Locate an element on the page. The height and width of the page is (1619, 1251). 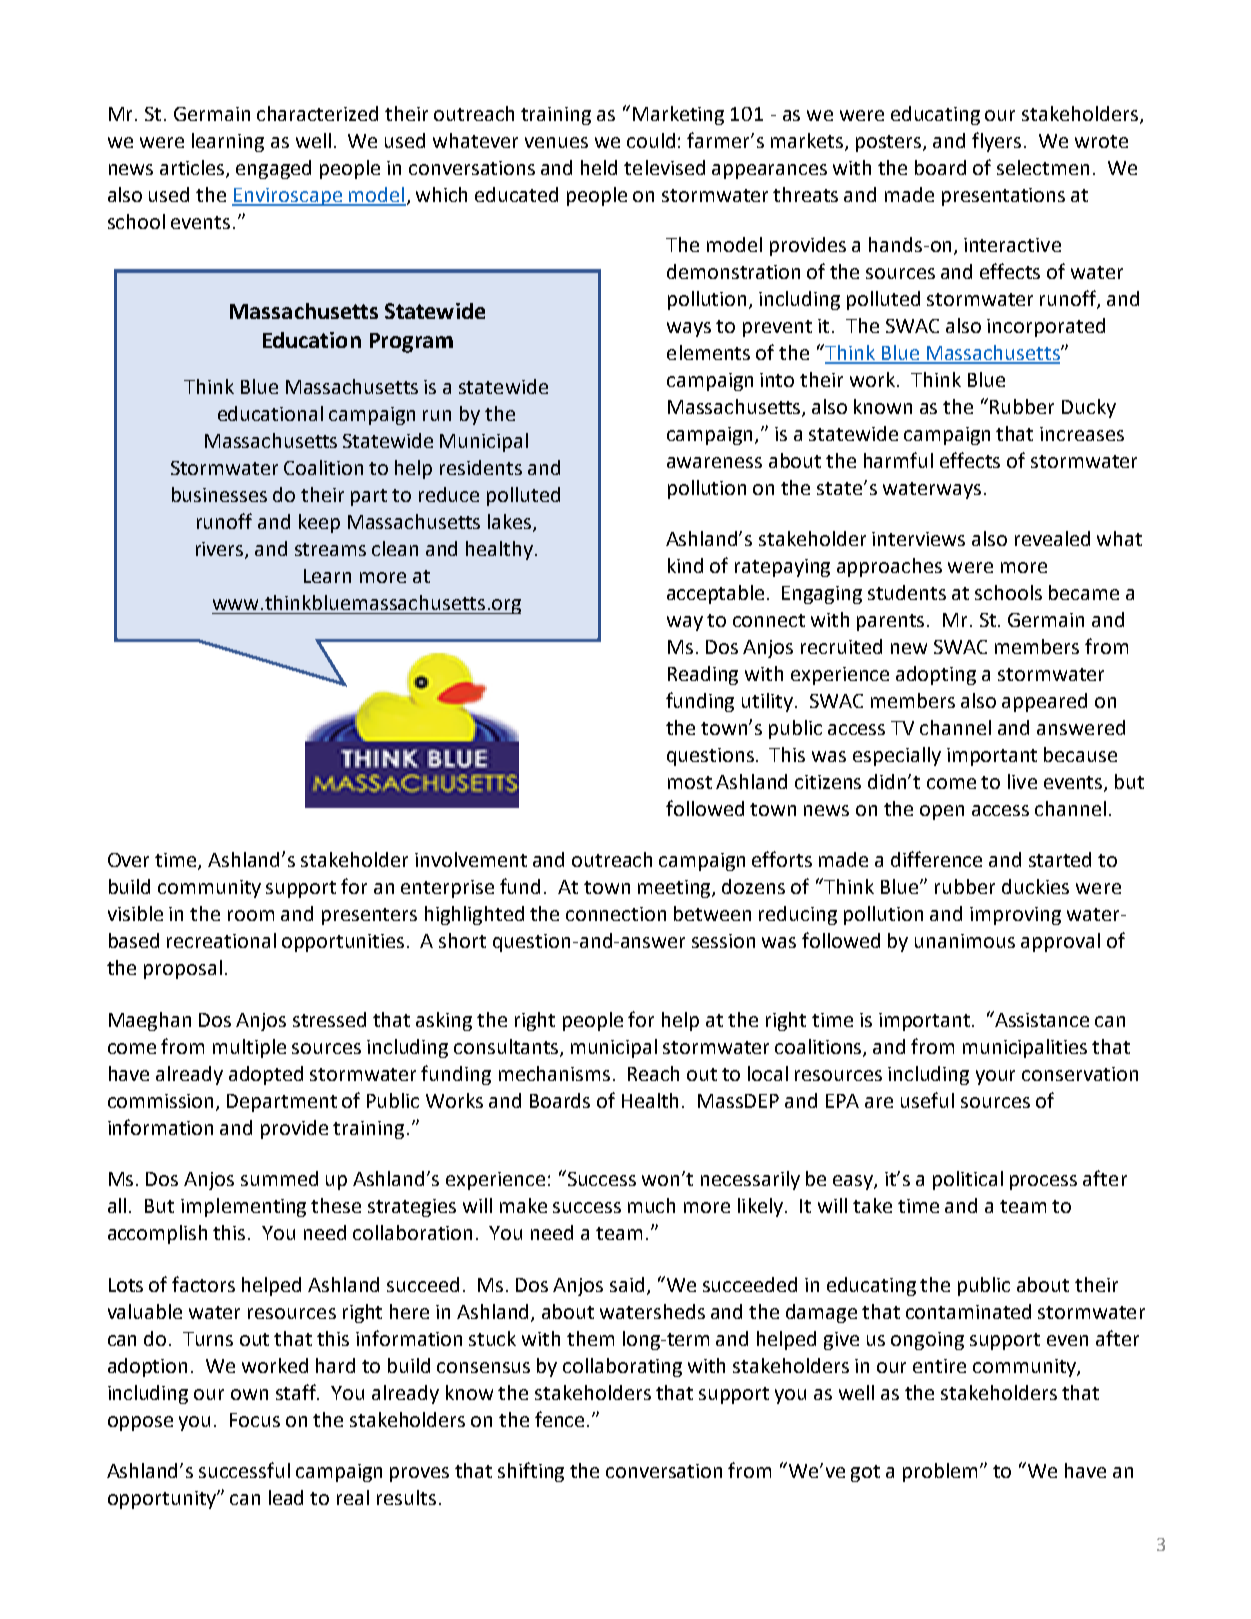
Focus is located at coordinates (255, 1420).
